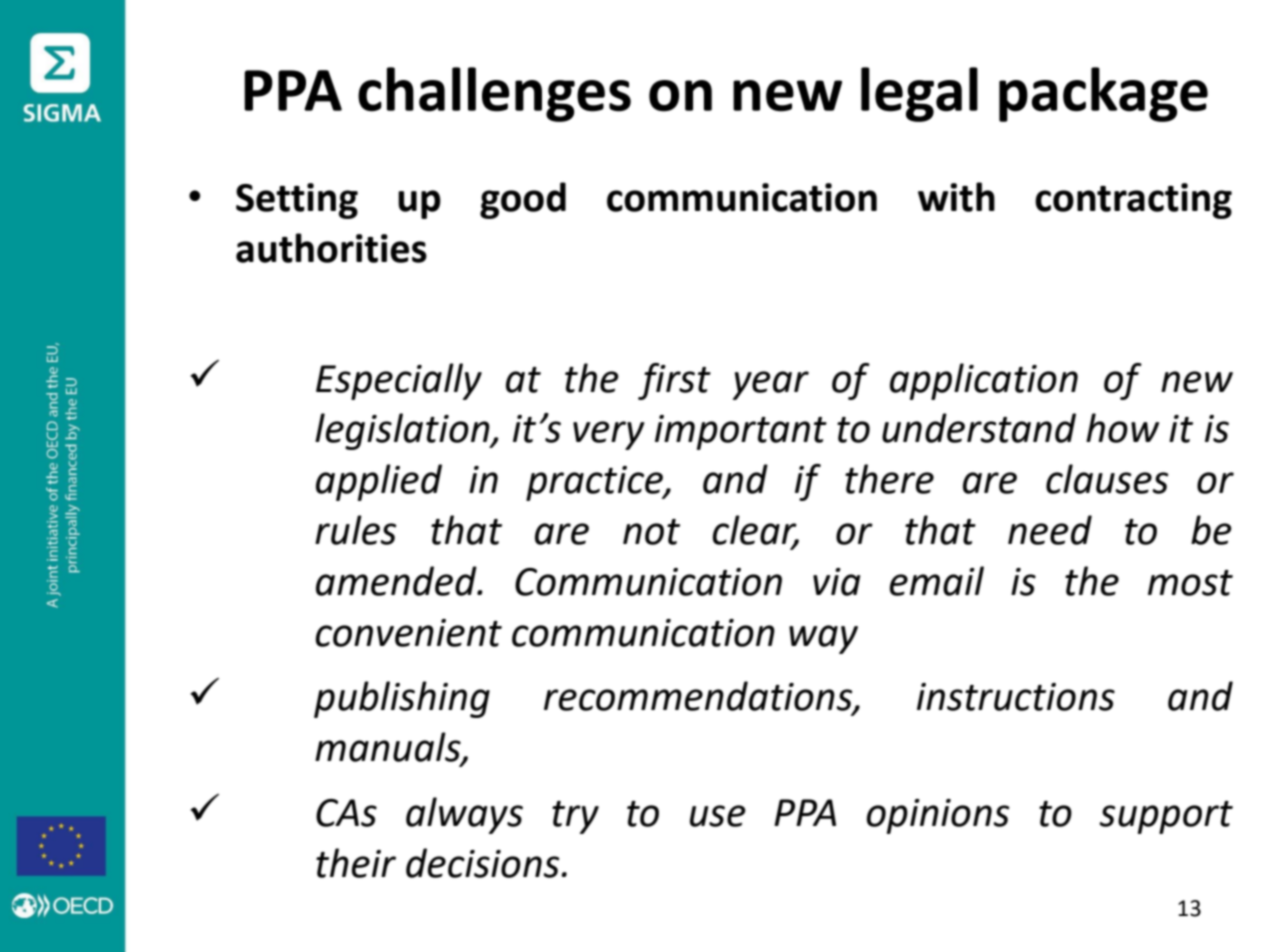  I want to click on convenient, so click(408, 633).
